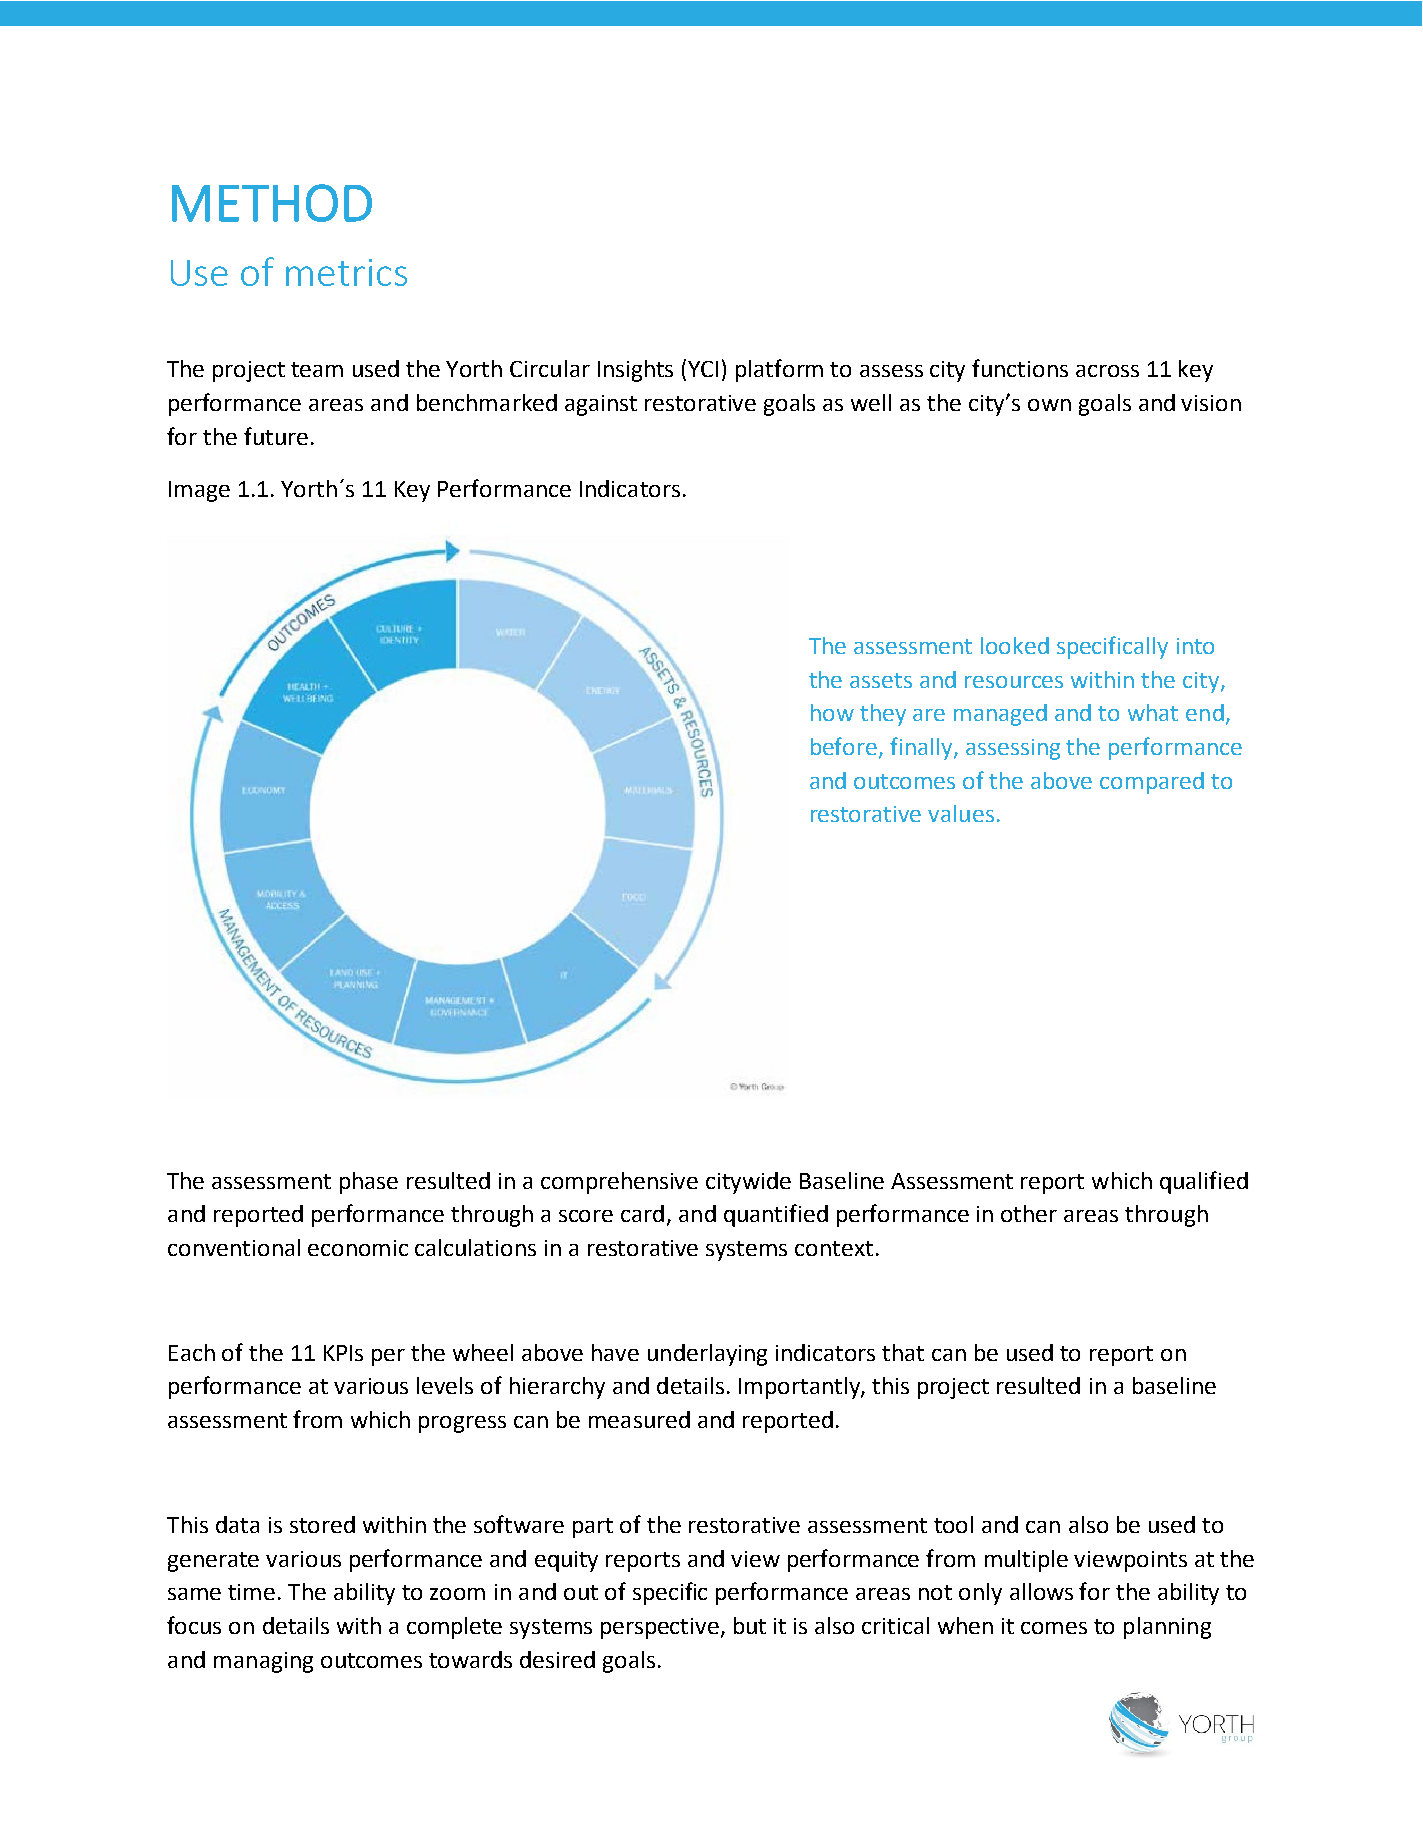  What do you see at coordinates (619, 1183) in the page?
I see `comprehensive` at bounding box center [619, 1183].
